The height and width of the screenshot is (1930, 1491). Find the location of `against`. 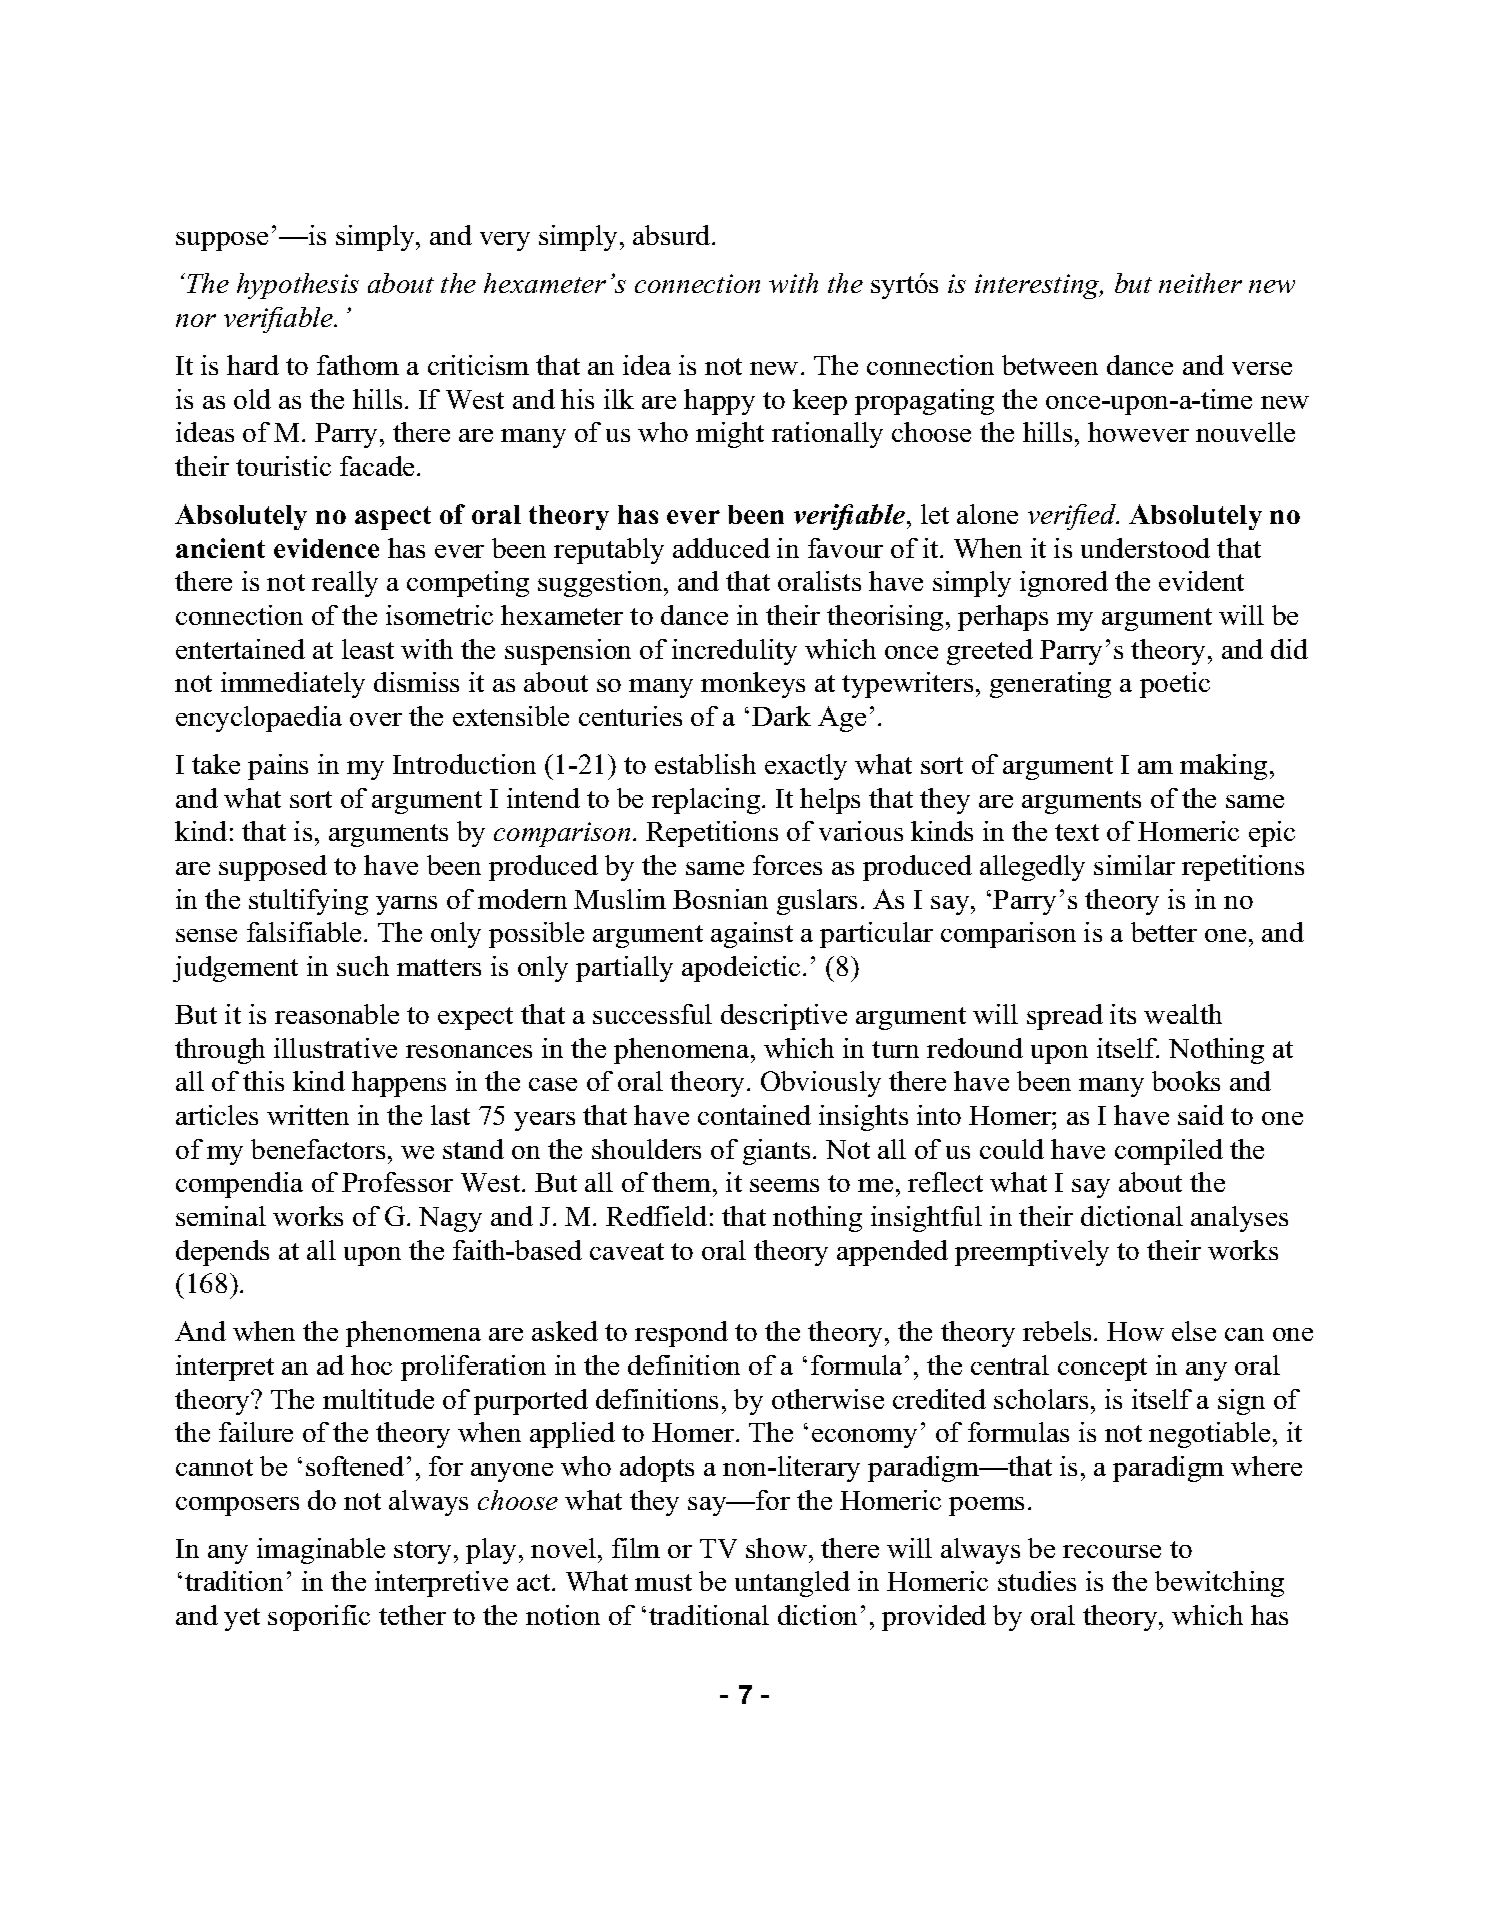

against is located at coordinates (752, 935).
